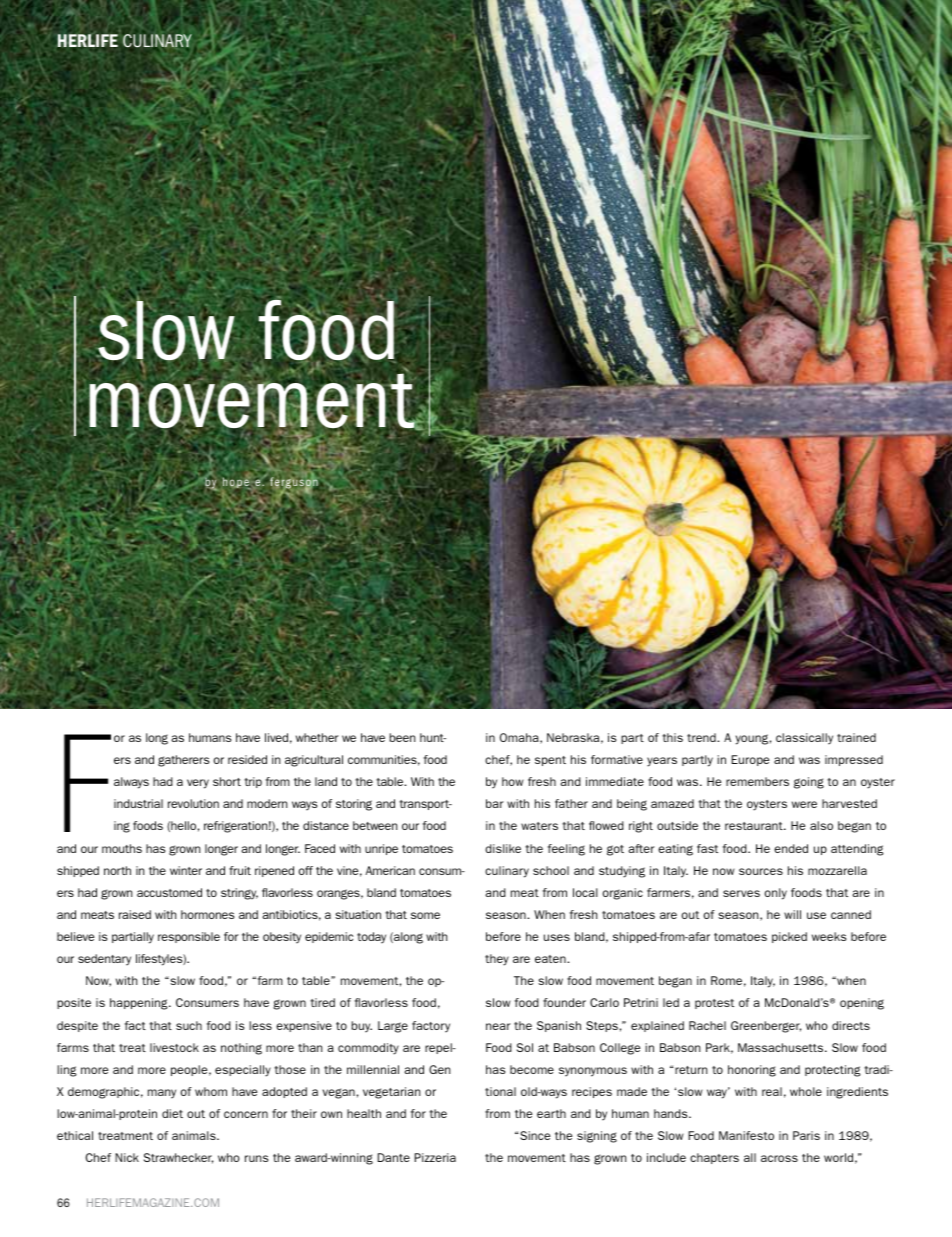 The image size is (952, 1237). I want to click on Nick, so click(127, 1157).
